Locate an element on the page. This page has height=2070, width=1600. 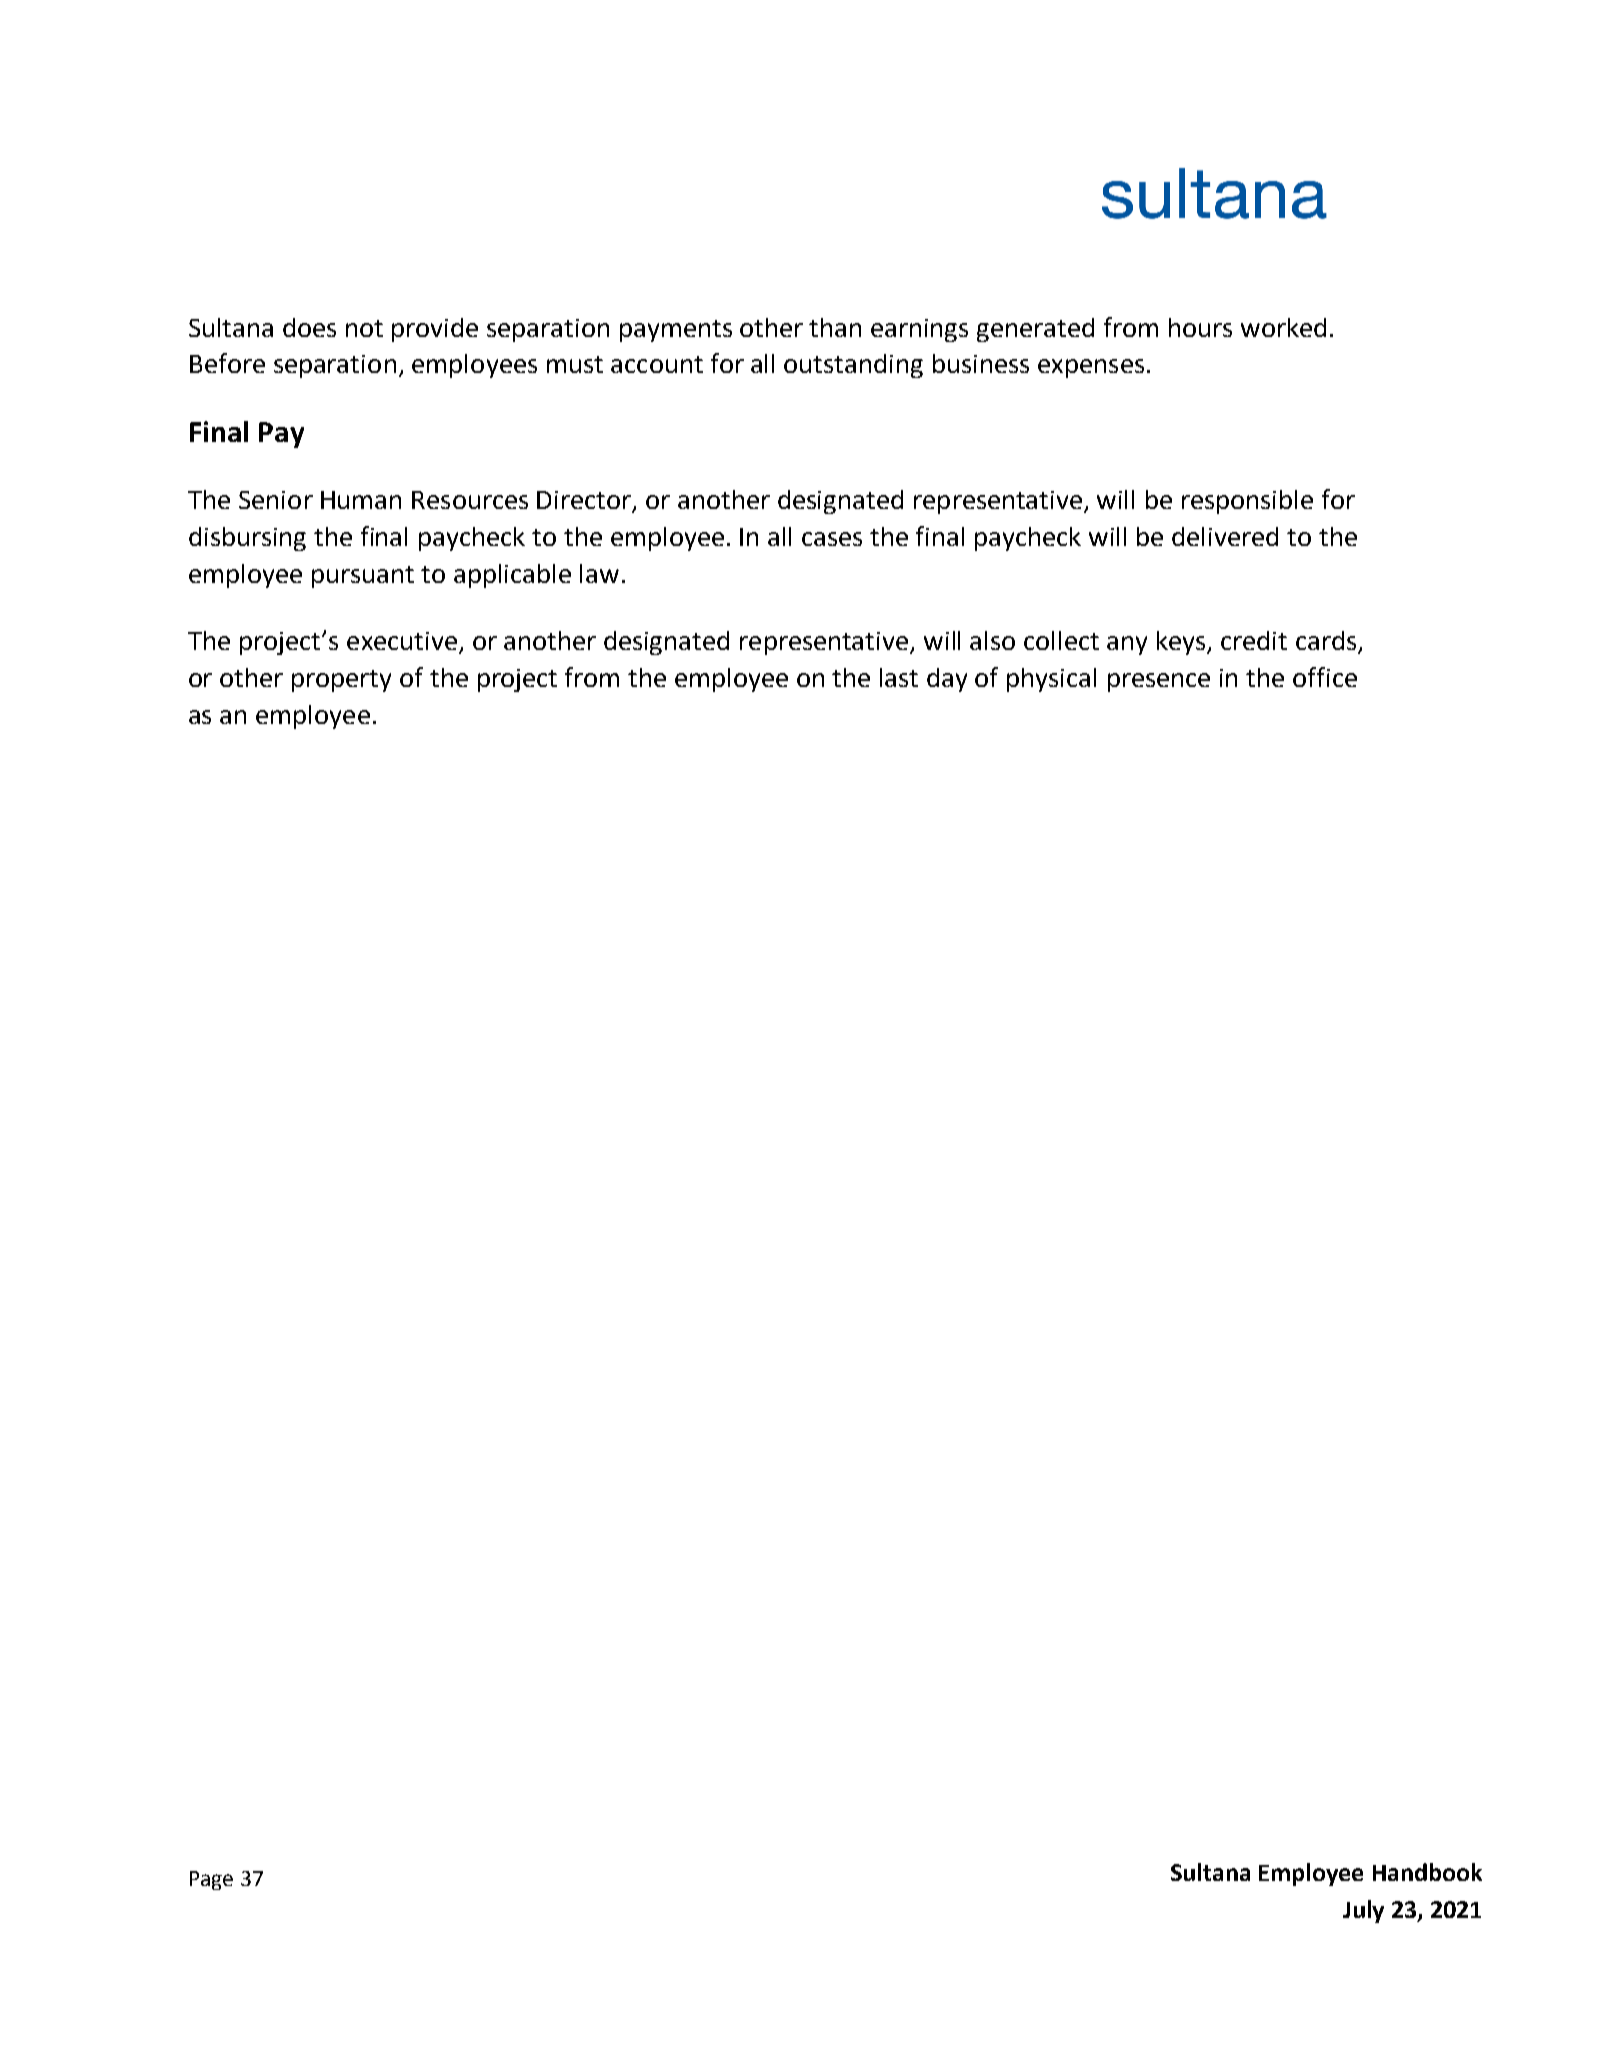
worked is located at coordinates (1283, 327).
